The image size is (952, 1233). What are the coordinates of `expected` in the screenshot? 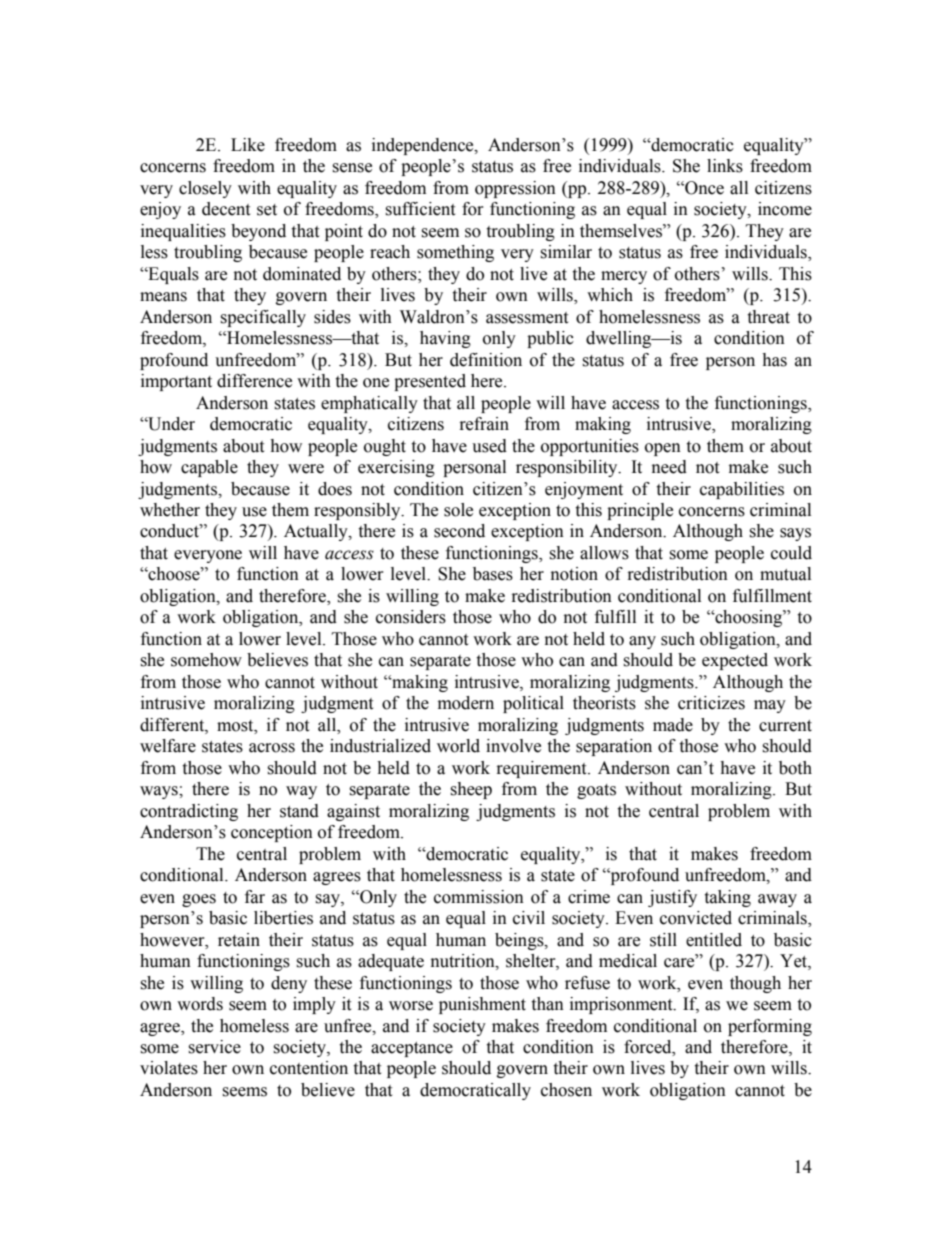 It's located at (735, 661).
